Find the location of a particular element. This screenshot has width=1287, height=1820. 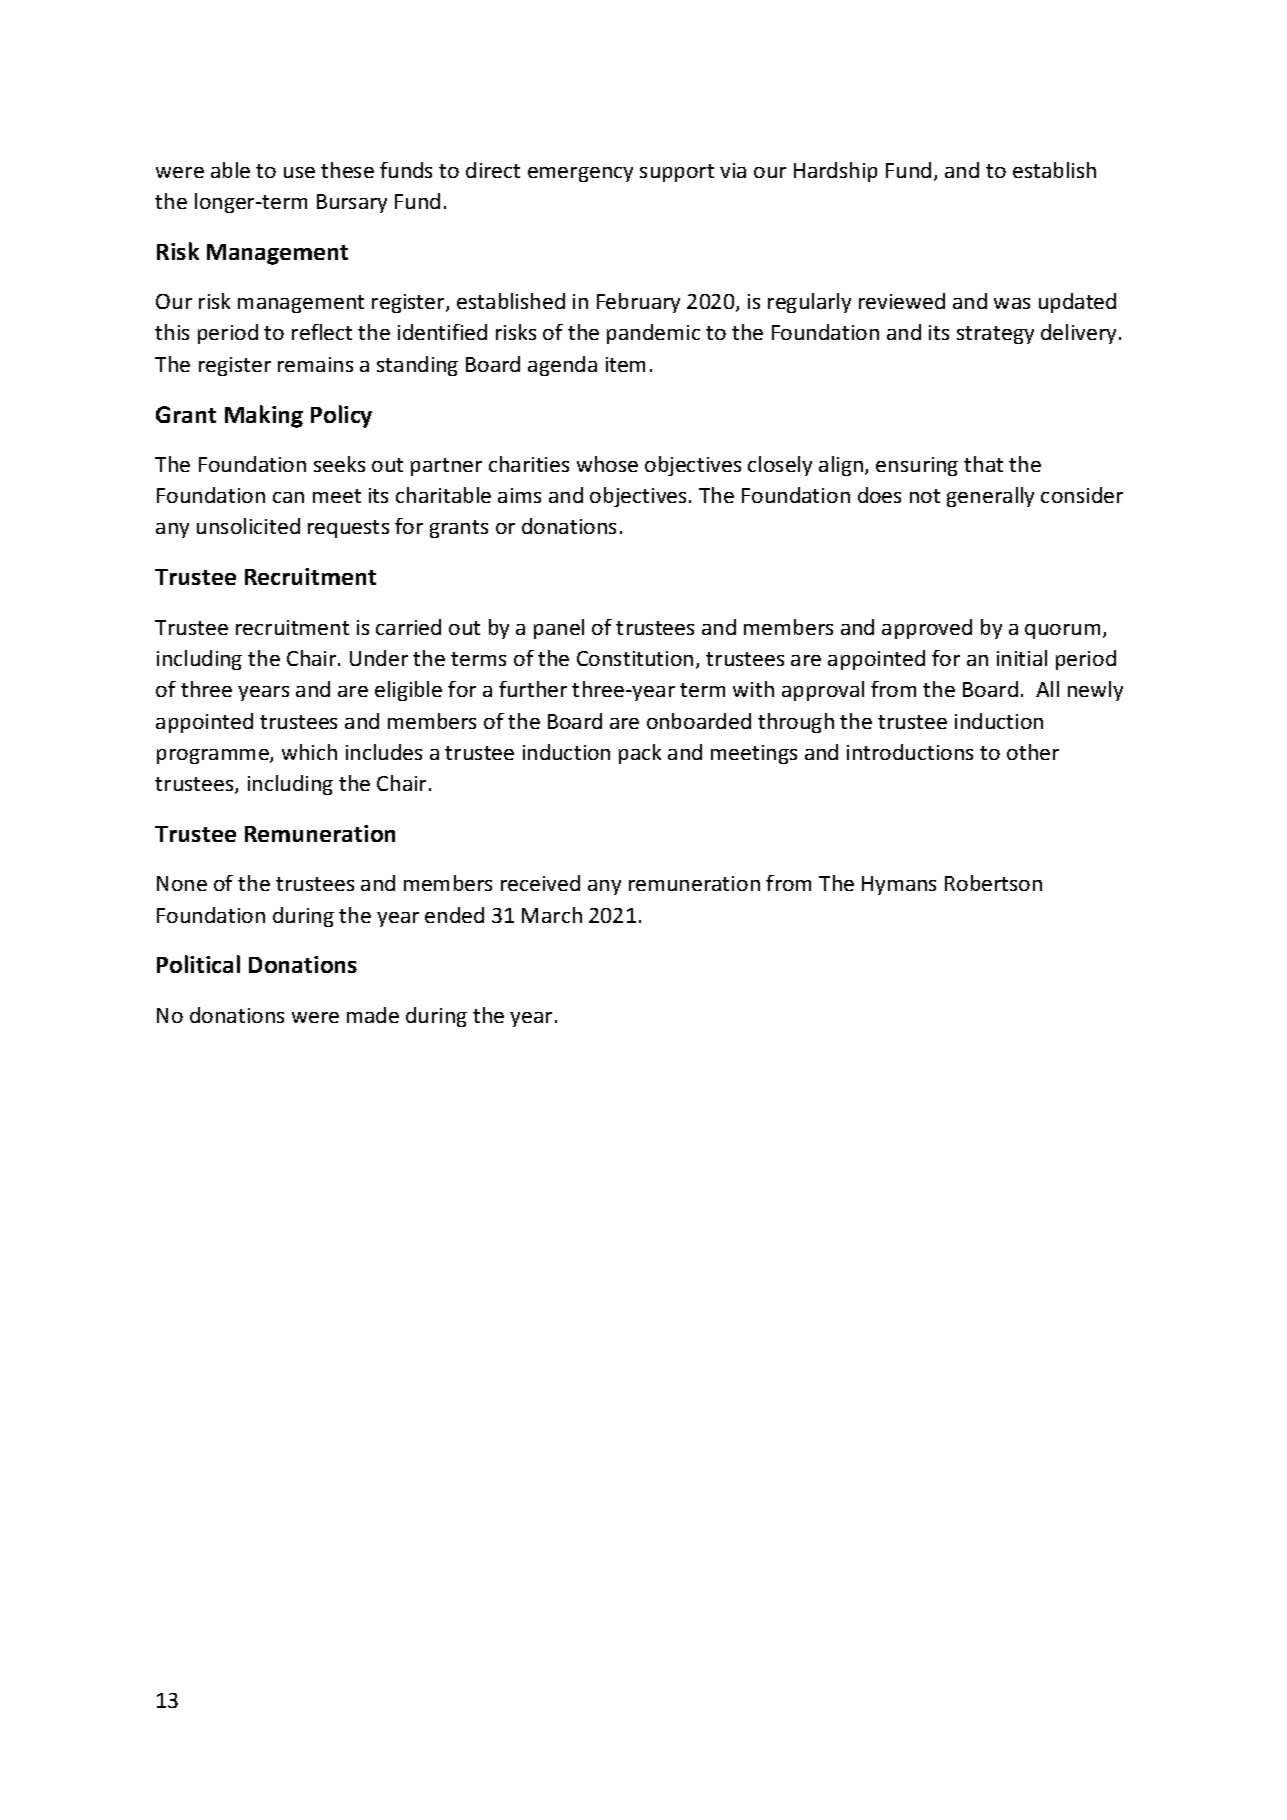

support is located at coordinates (677, 173).
